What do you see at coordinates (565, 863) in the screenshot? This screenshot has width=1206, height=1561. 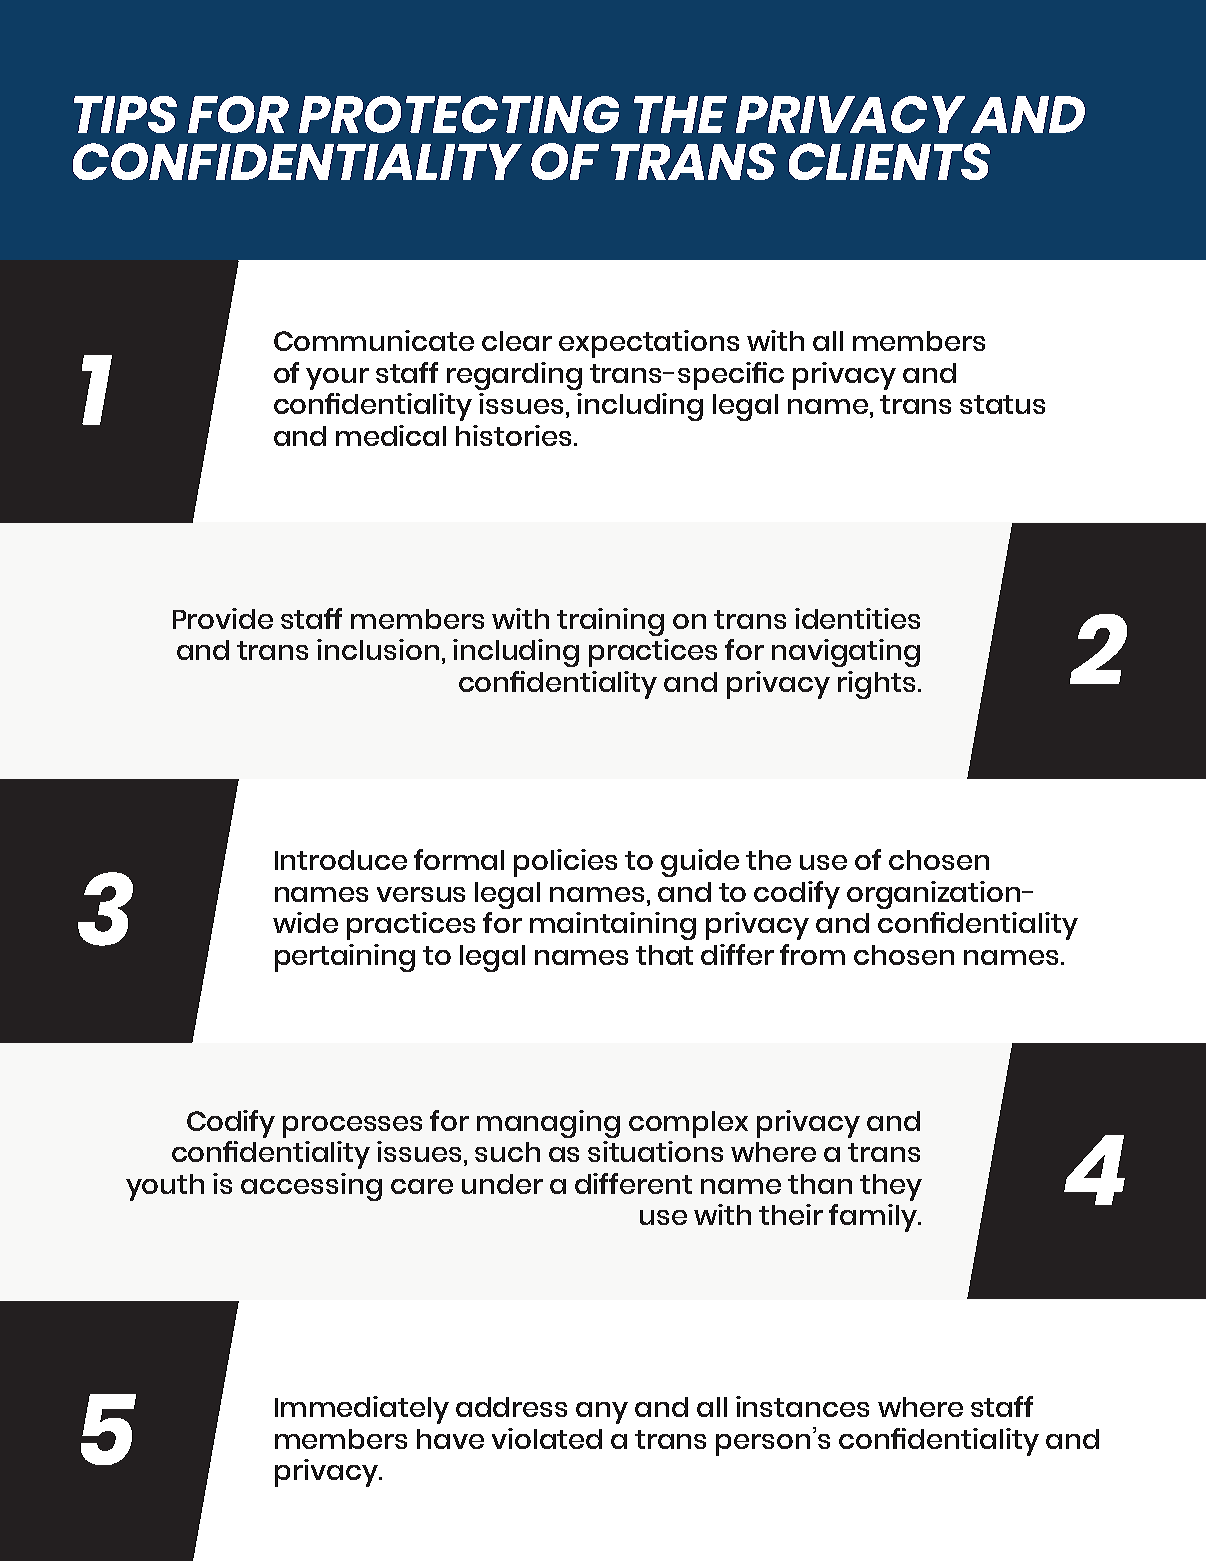 I see `policies` at bounding box center [565, 863].
